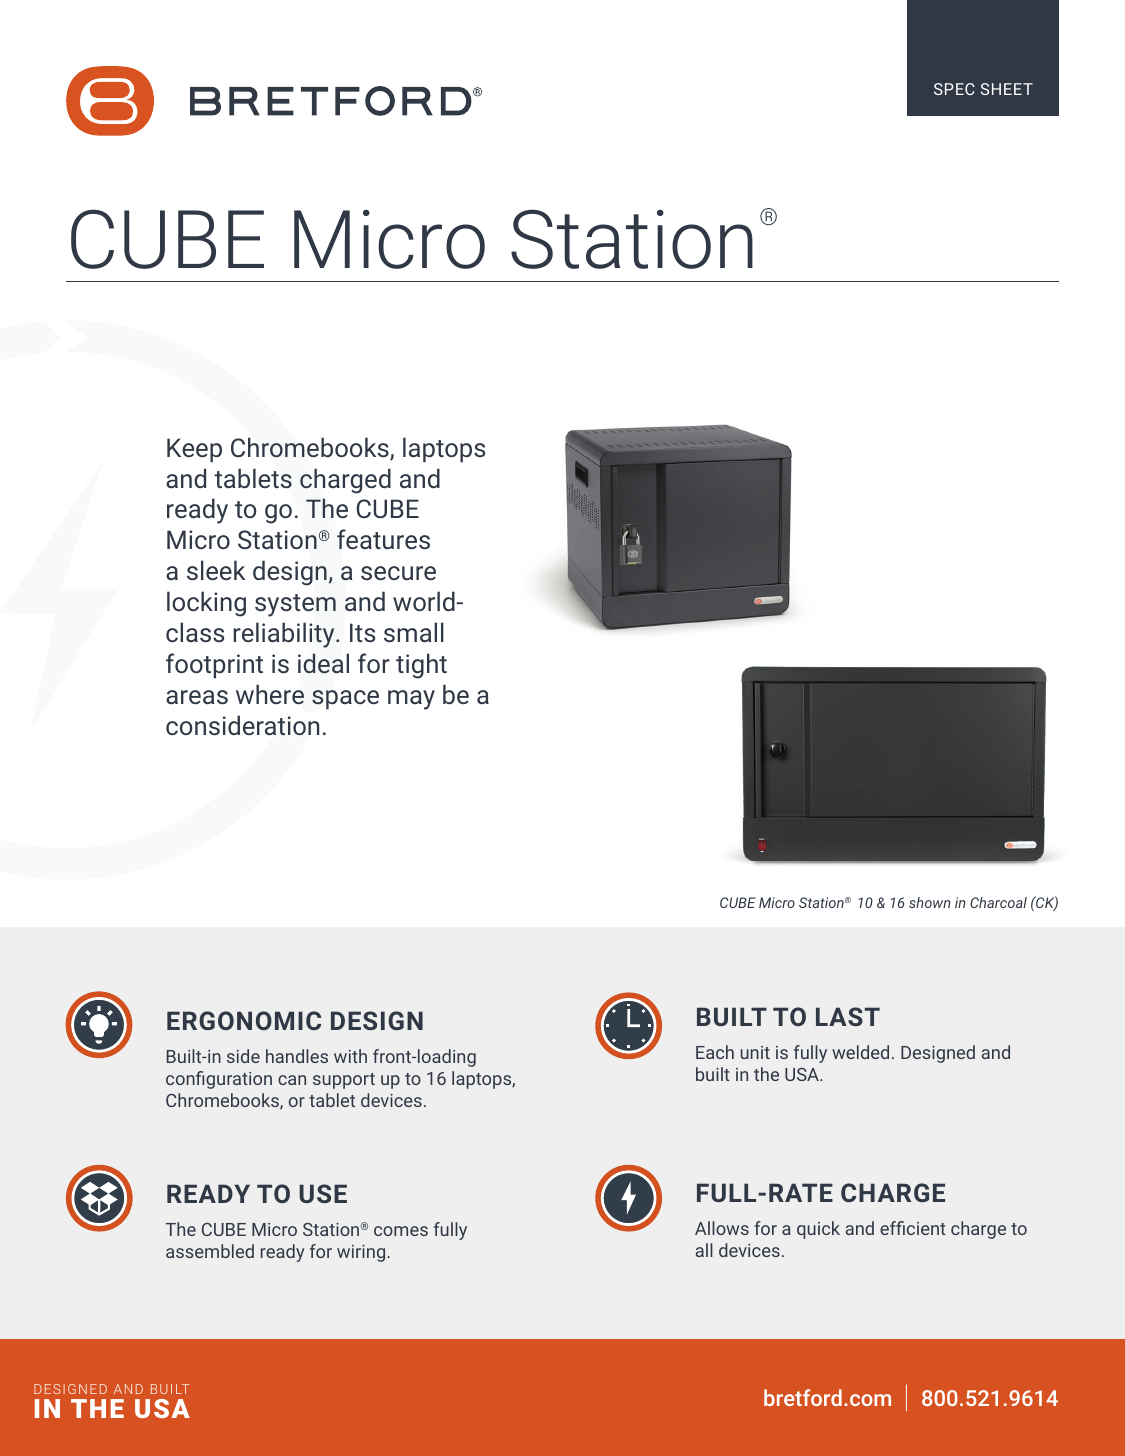 The height and width of the screenshot is (1456, 1125). Describe the element at coordinates (323, 1193) in the screenshot. I see `USE` at that location.
